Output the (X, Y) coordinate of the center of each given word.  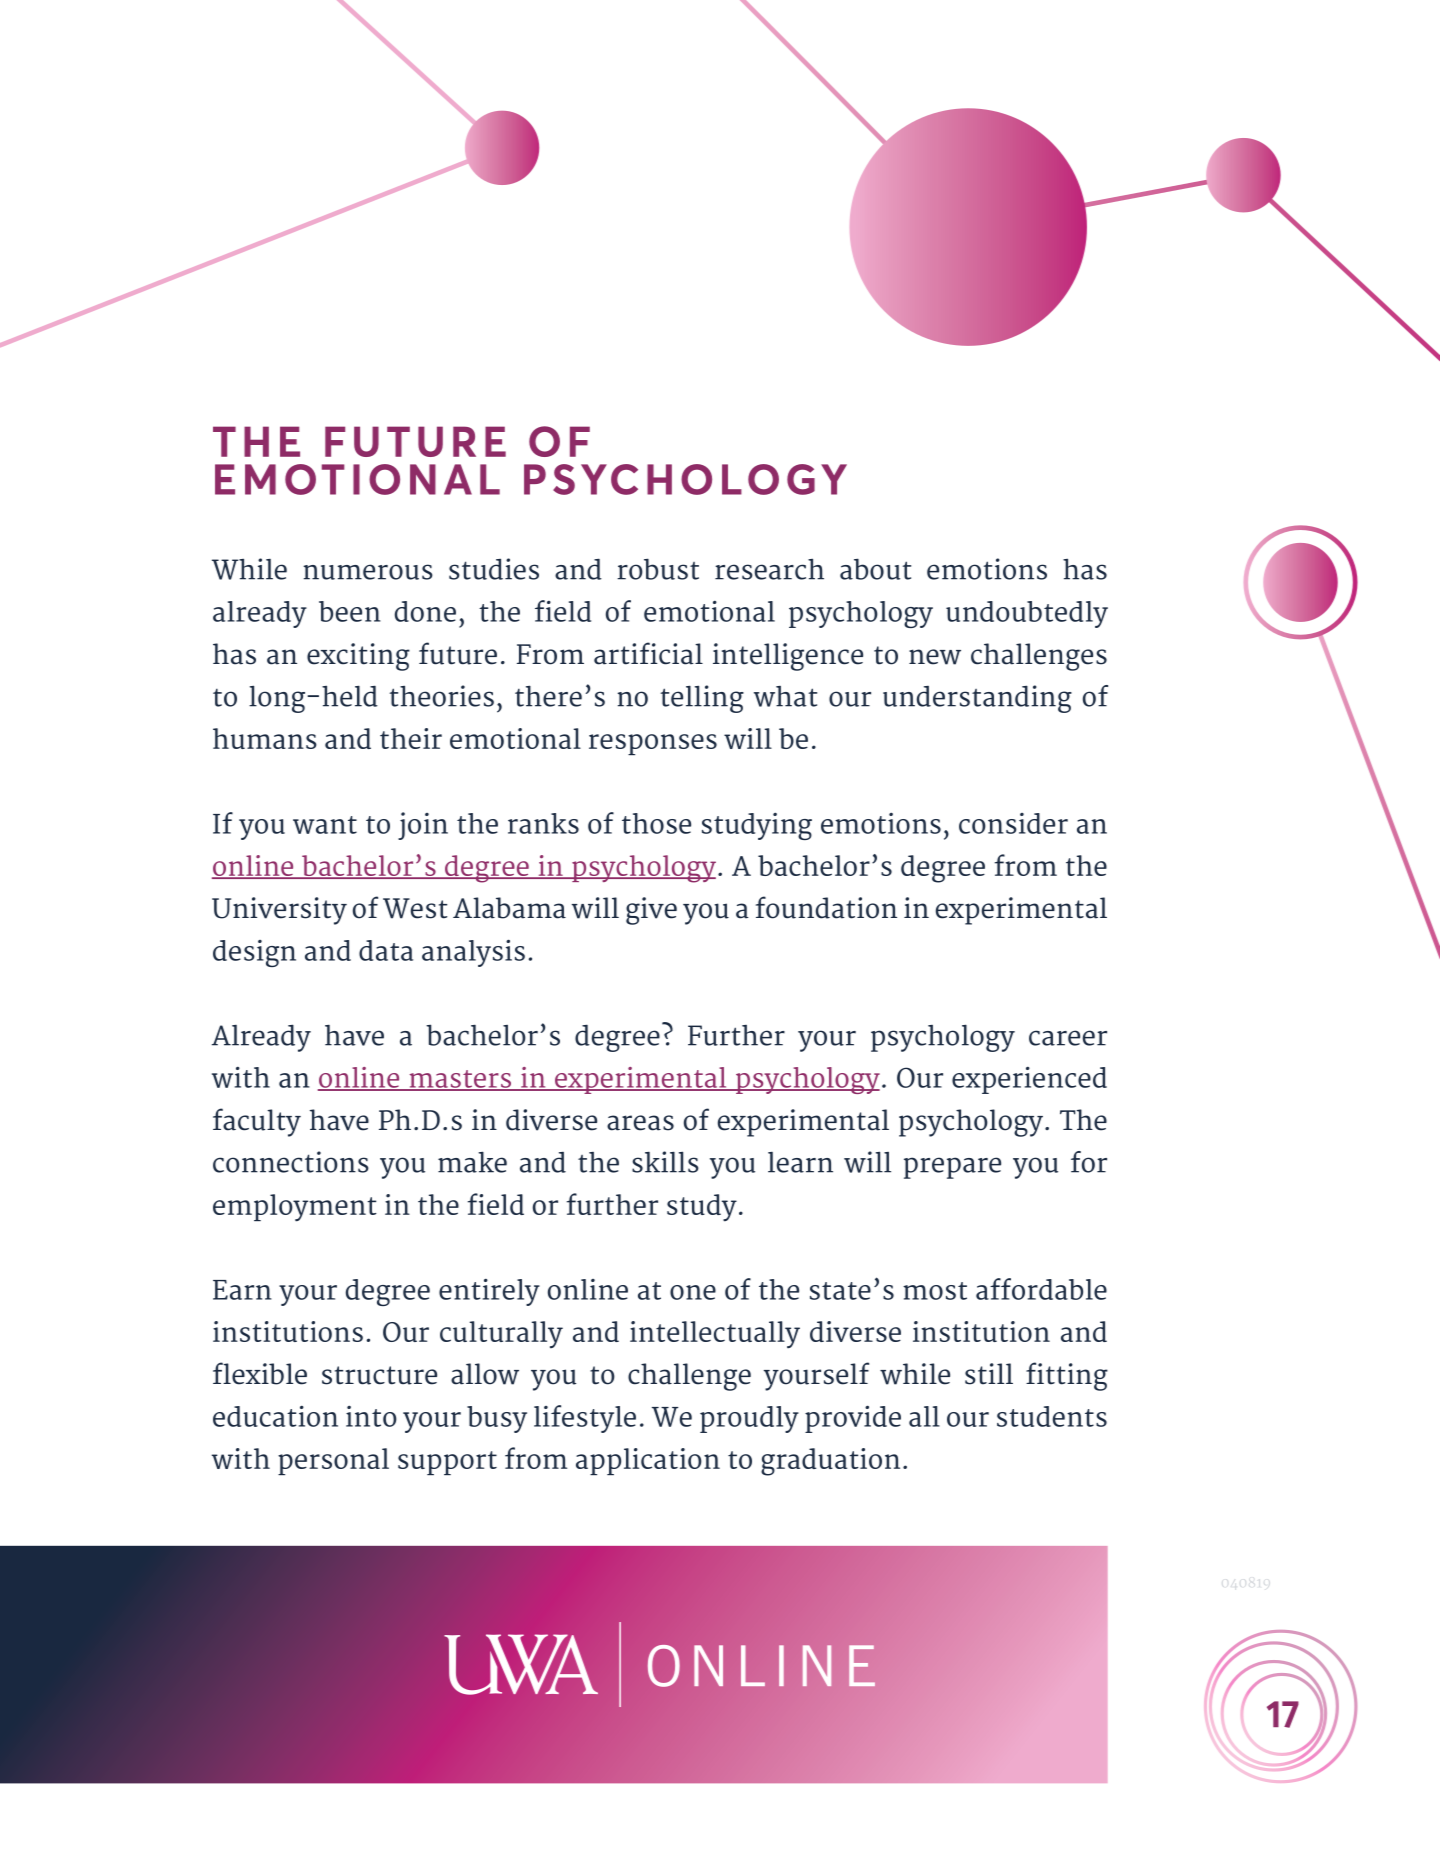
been (350, 611)
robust (658, 569)
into (371, 1416)
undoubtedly (1027, 614)
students (1052, 1416)
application (648, 1461)
